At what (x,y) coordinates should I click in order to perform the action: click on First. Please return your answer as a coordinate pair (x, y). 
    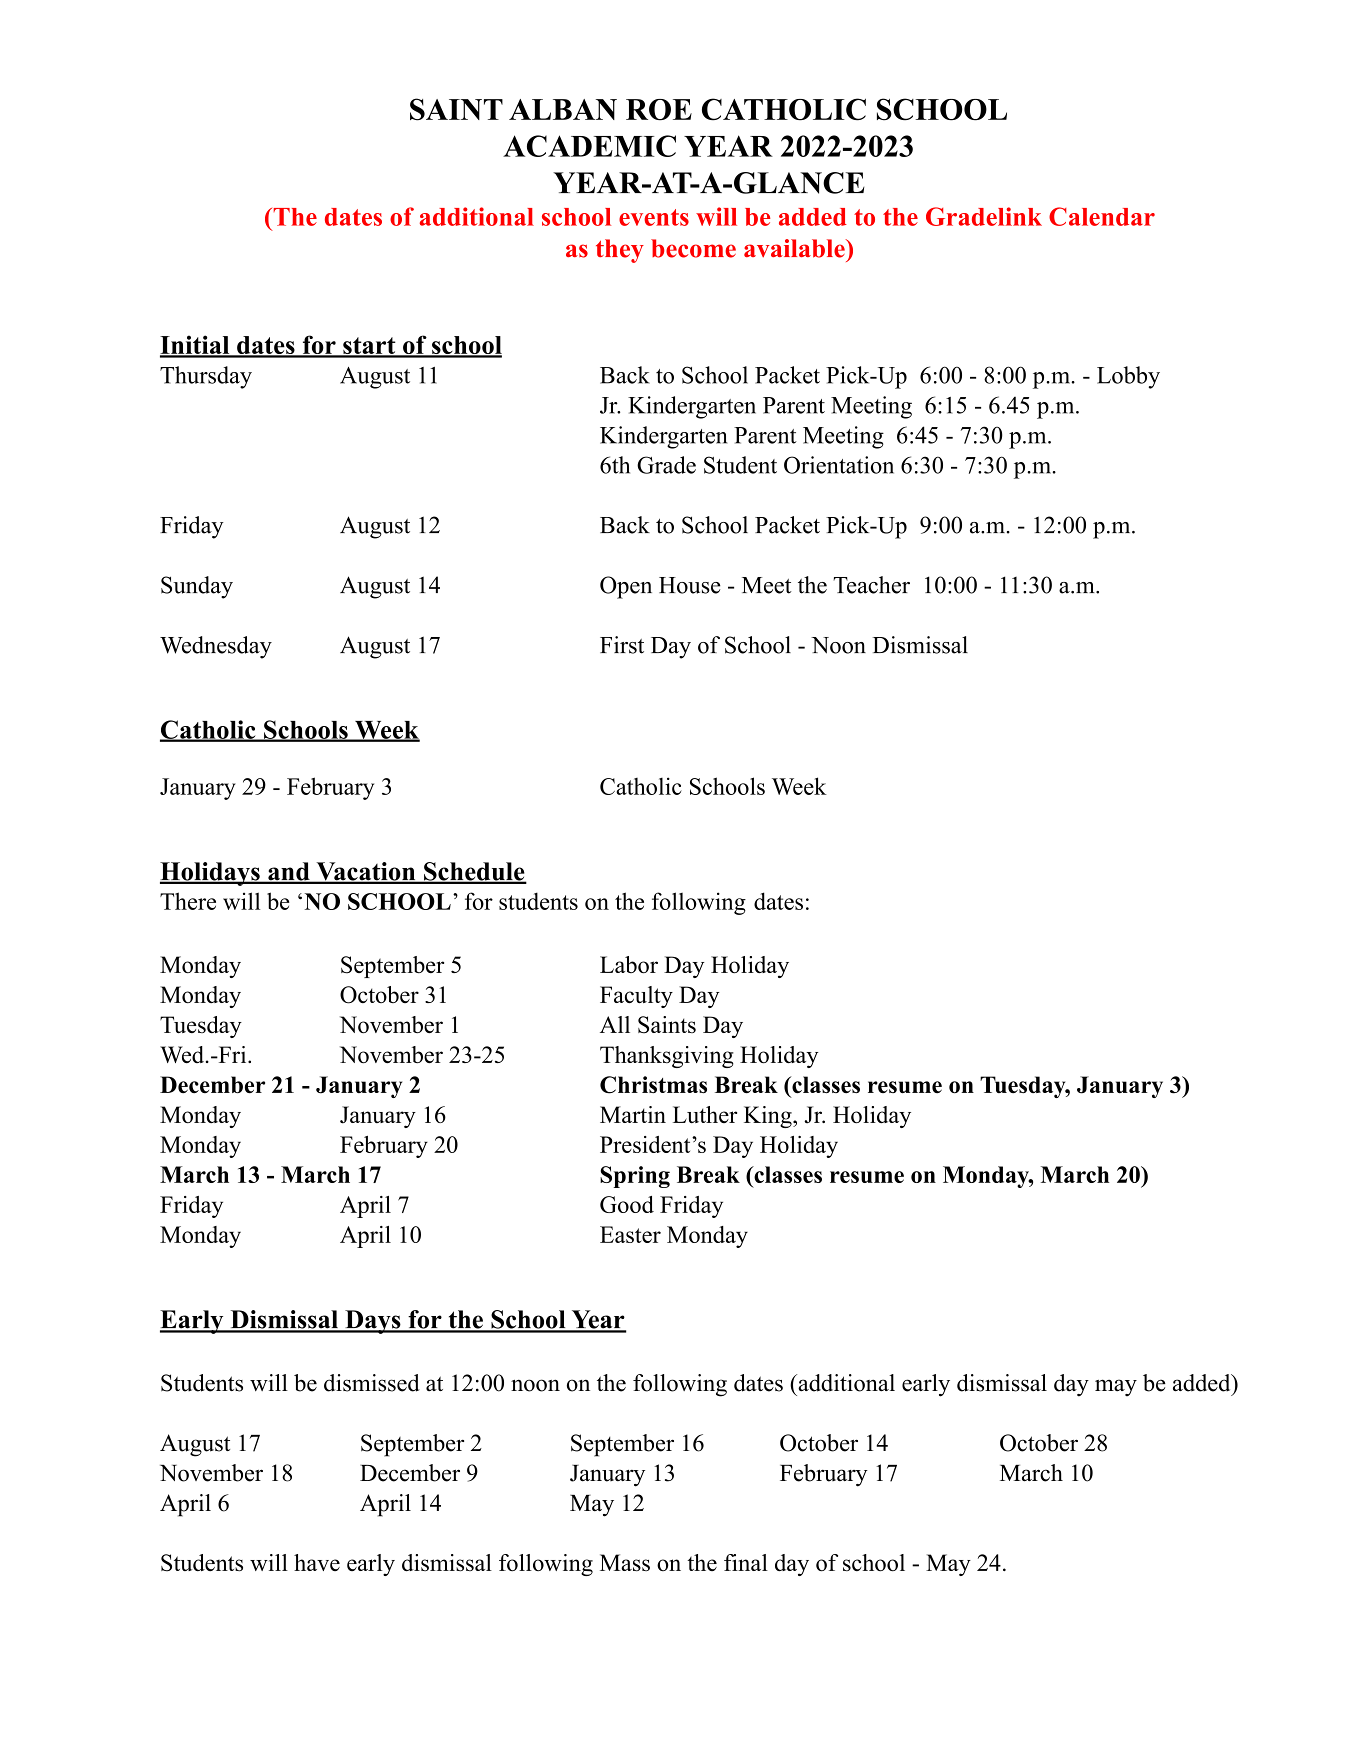
    Looking at the image, I should click on (622, 645).
